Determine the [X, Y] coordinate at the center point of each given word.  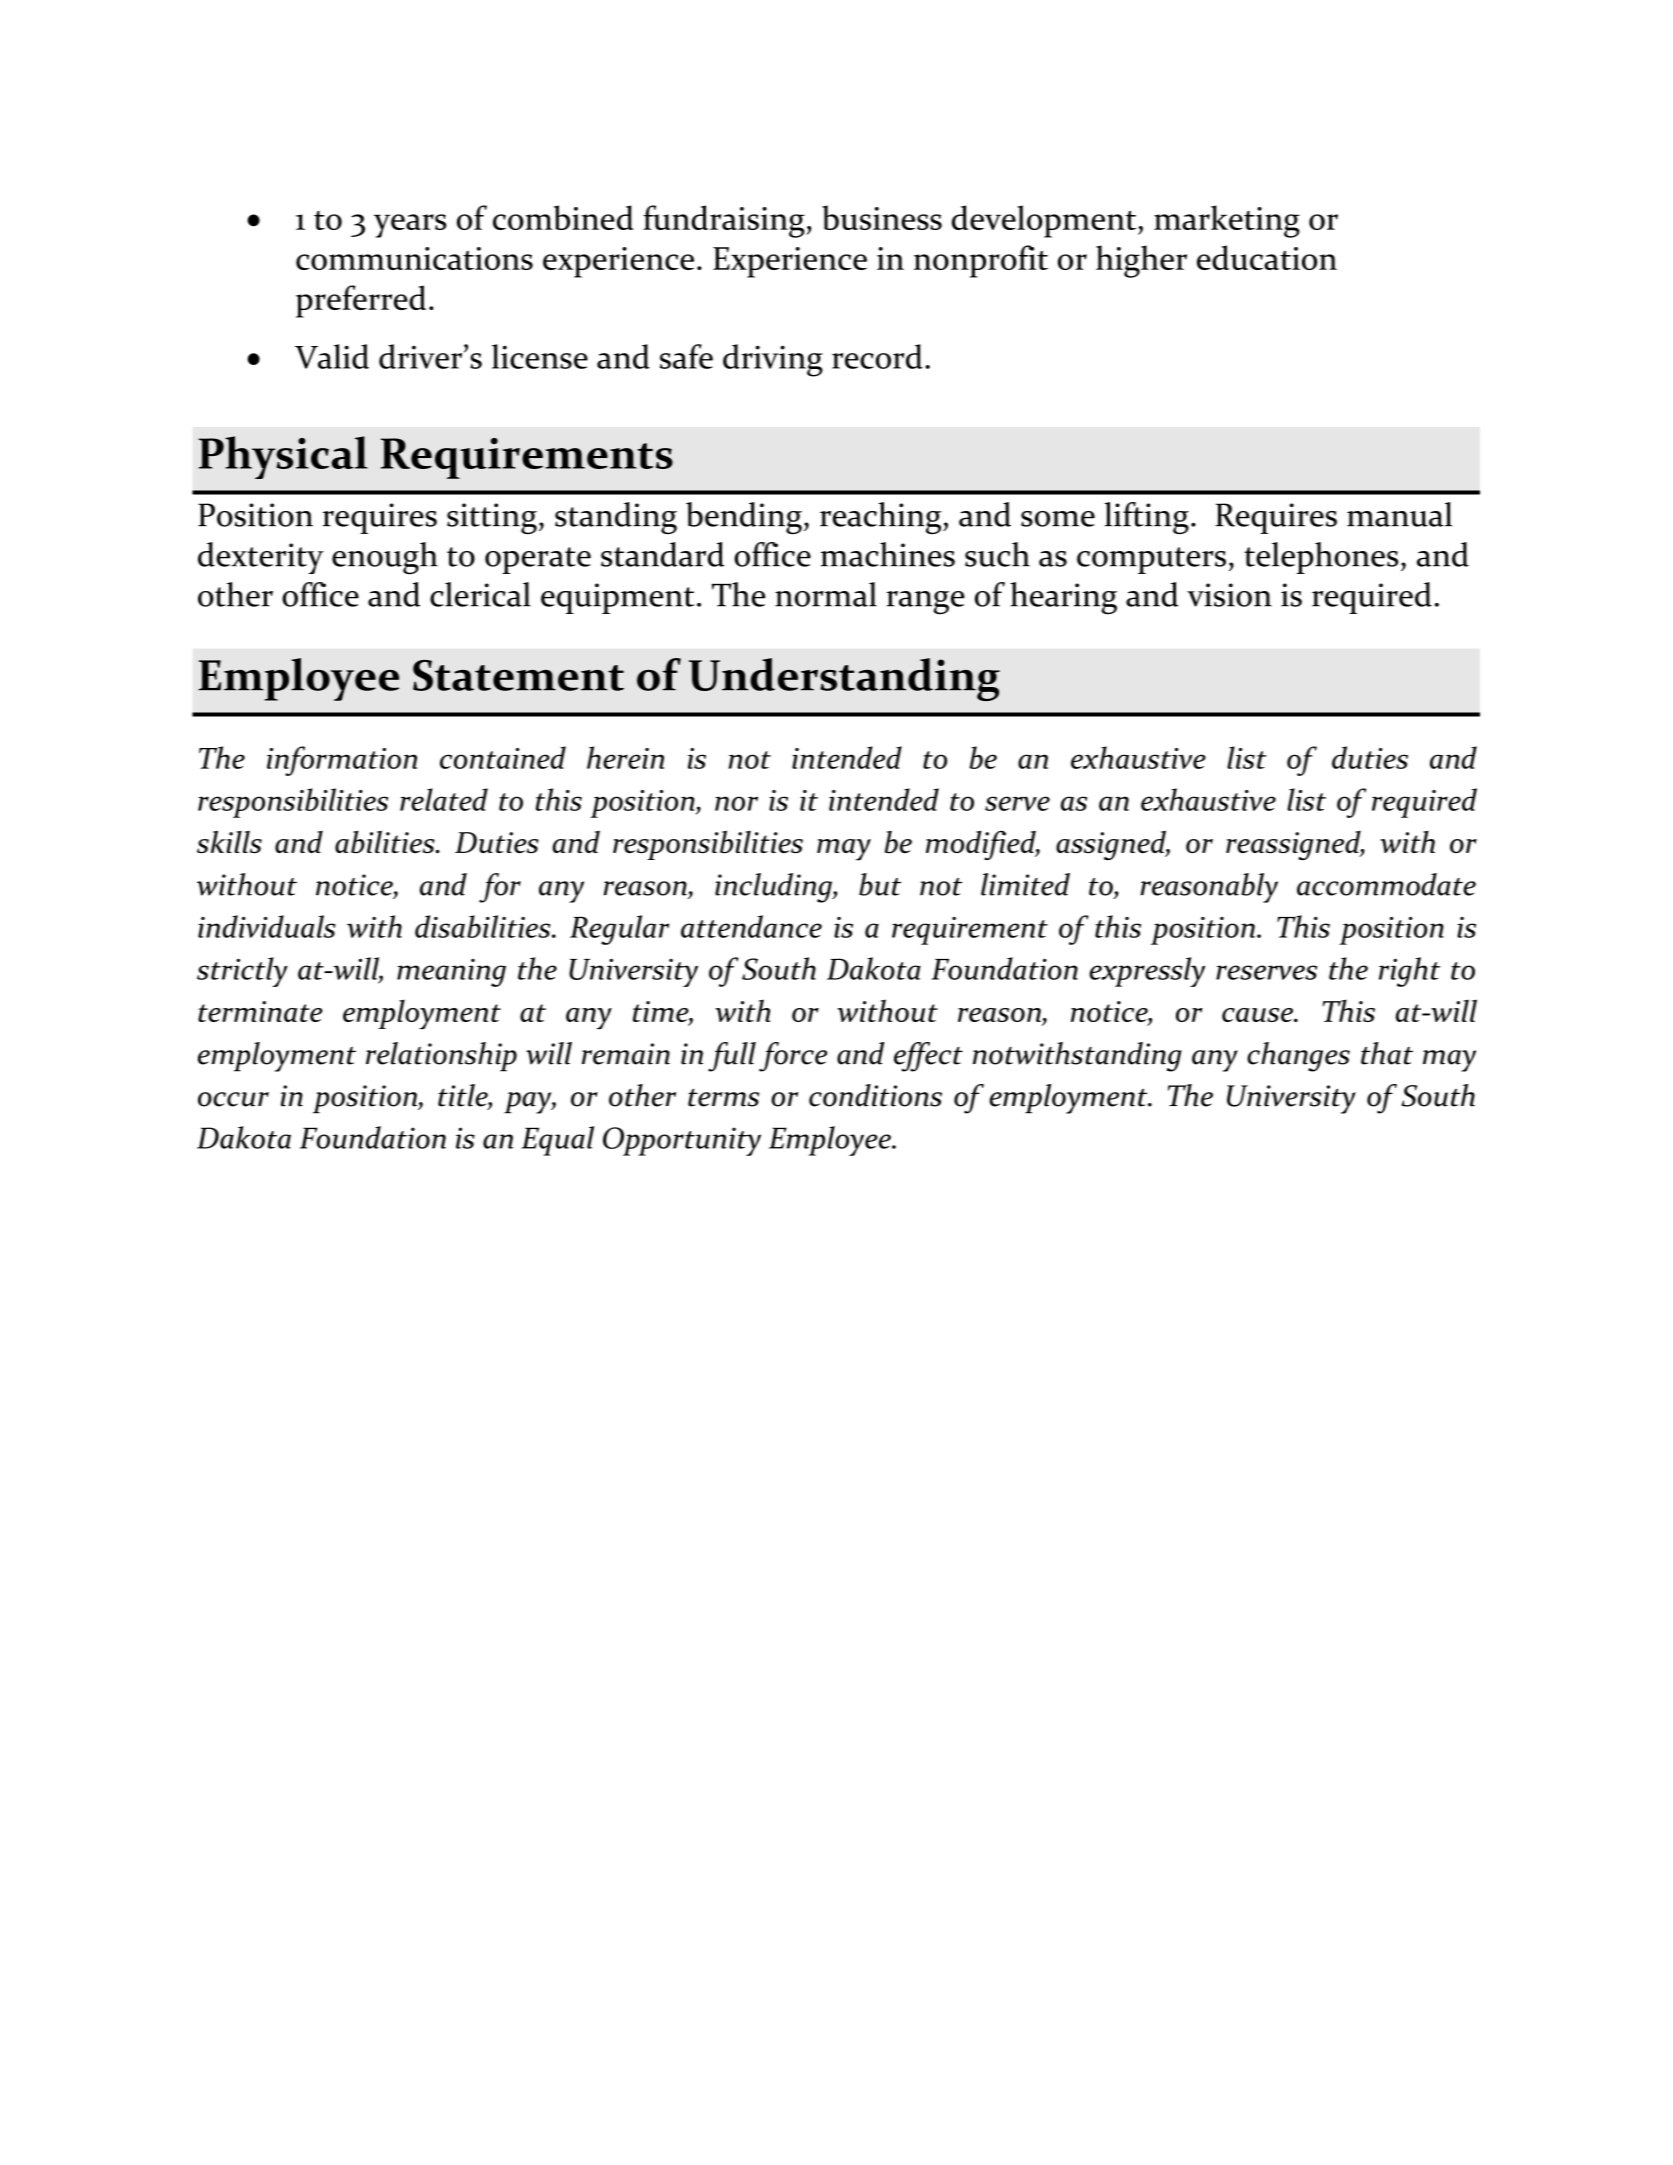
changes [1298, 1057]
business [882, 217]
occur [233, 1099]
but [880, 884]
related [444, 799]
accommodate [1386, 884]
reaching [882, 518]
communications [414, 258]
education [1267, 257]
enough [385, 558]
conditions [875, 1095]
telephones [1321, 558]
